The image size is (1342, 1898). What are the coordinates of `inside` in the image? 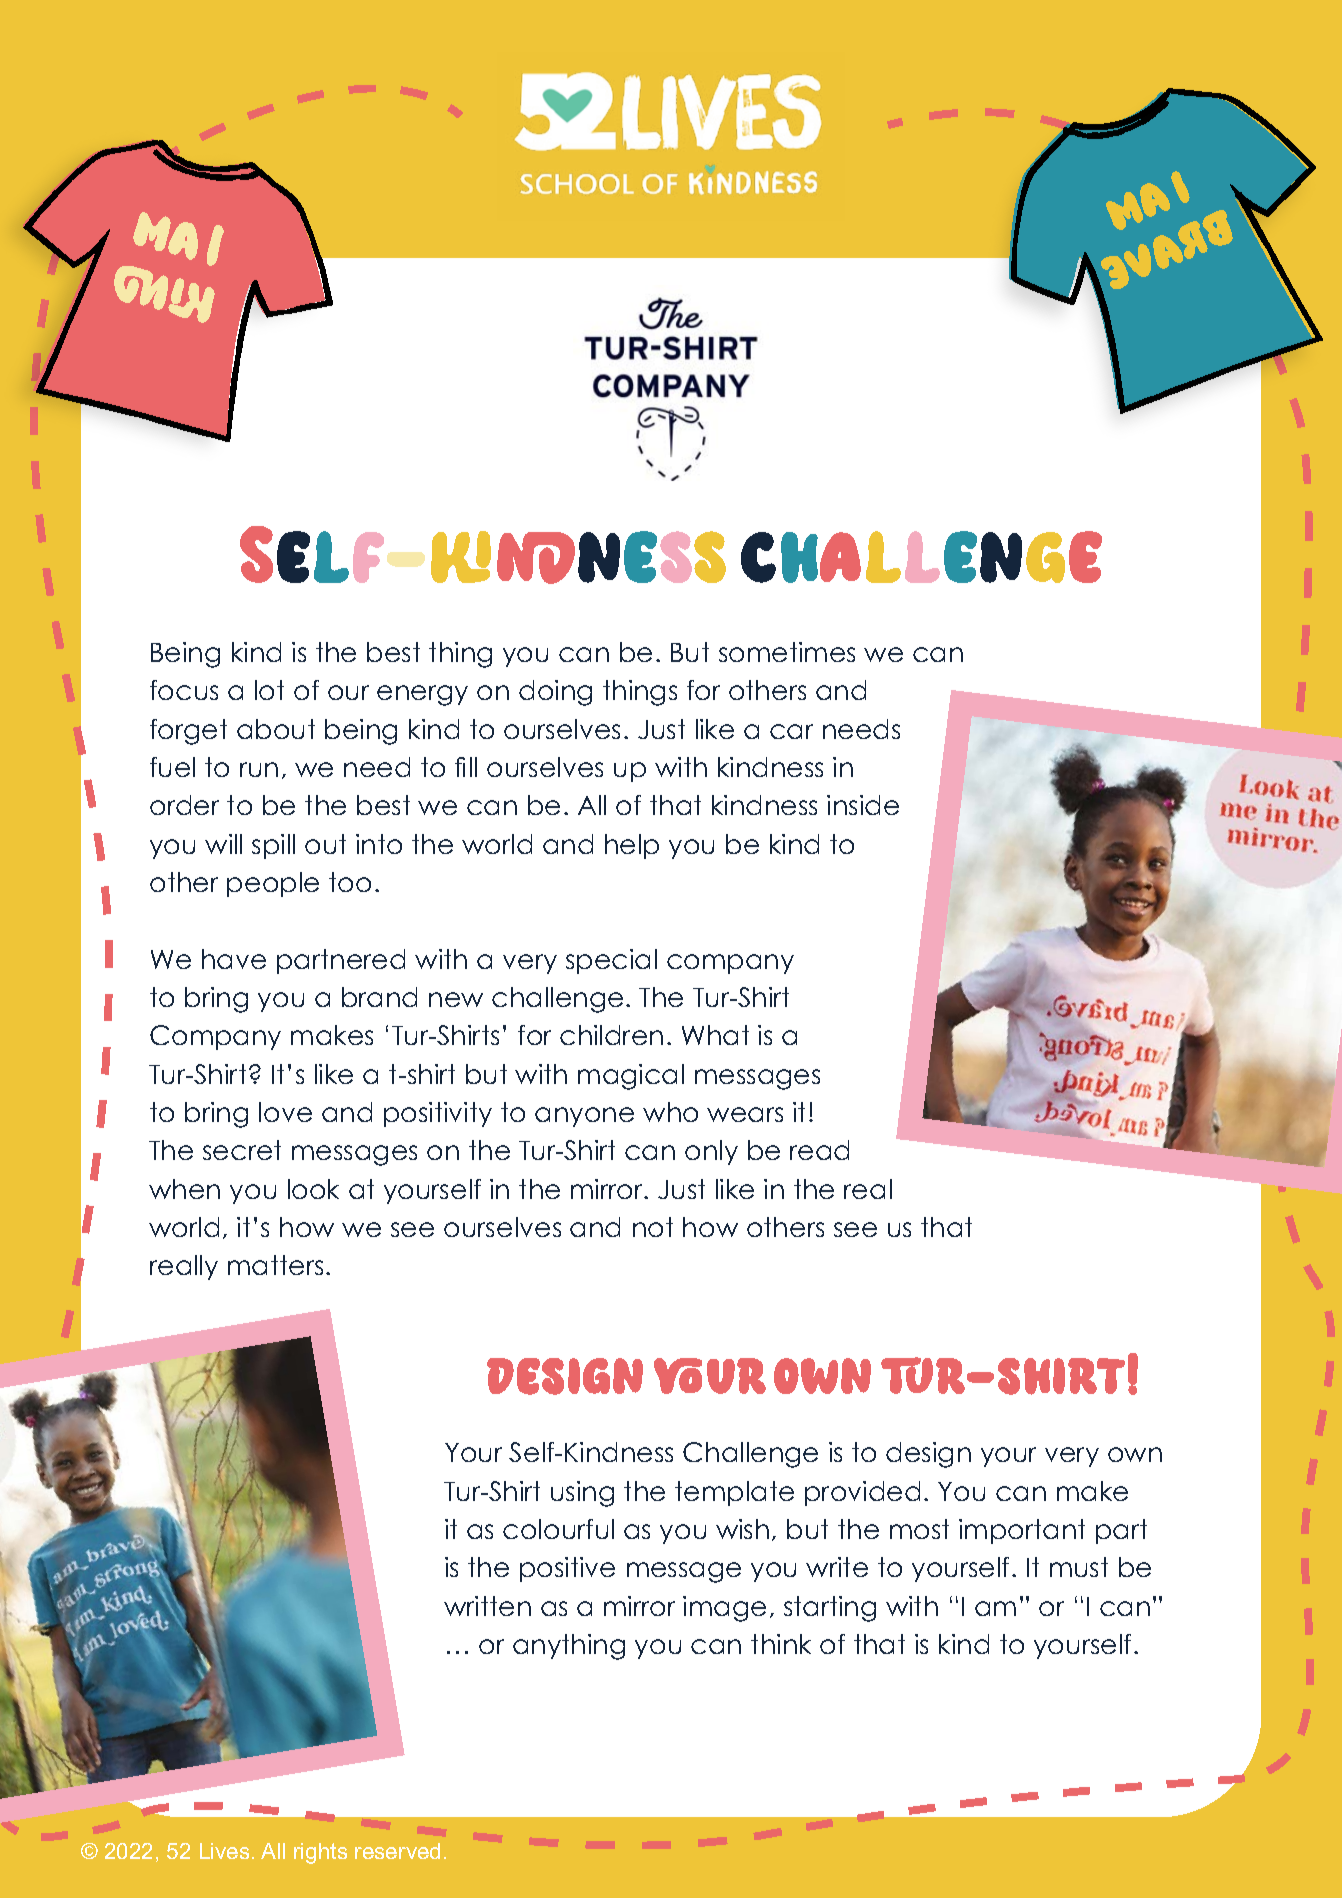 It's located at (863, 805).
